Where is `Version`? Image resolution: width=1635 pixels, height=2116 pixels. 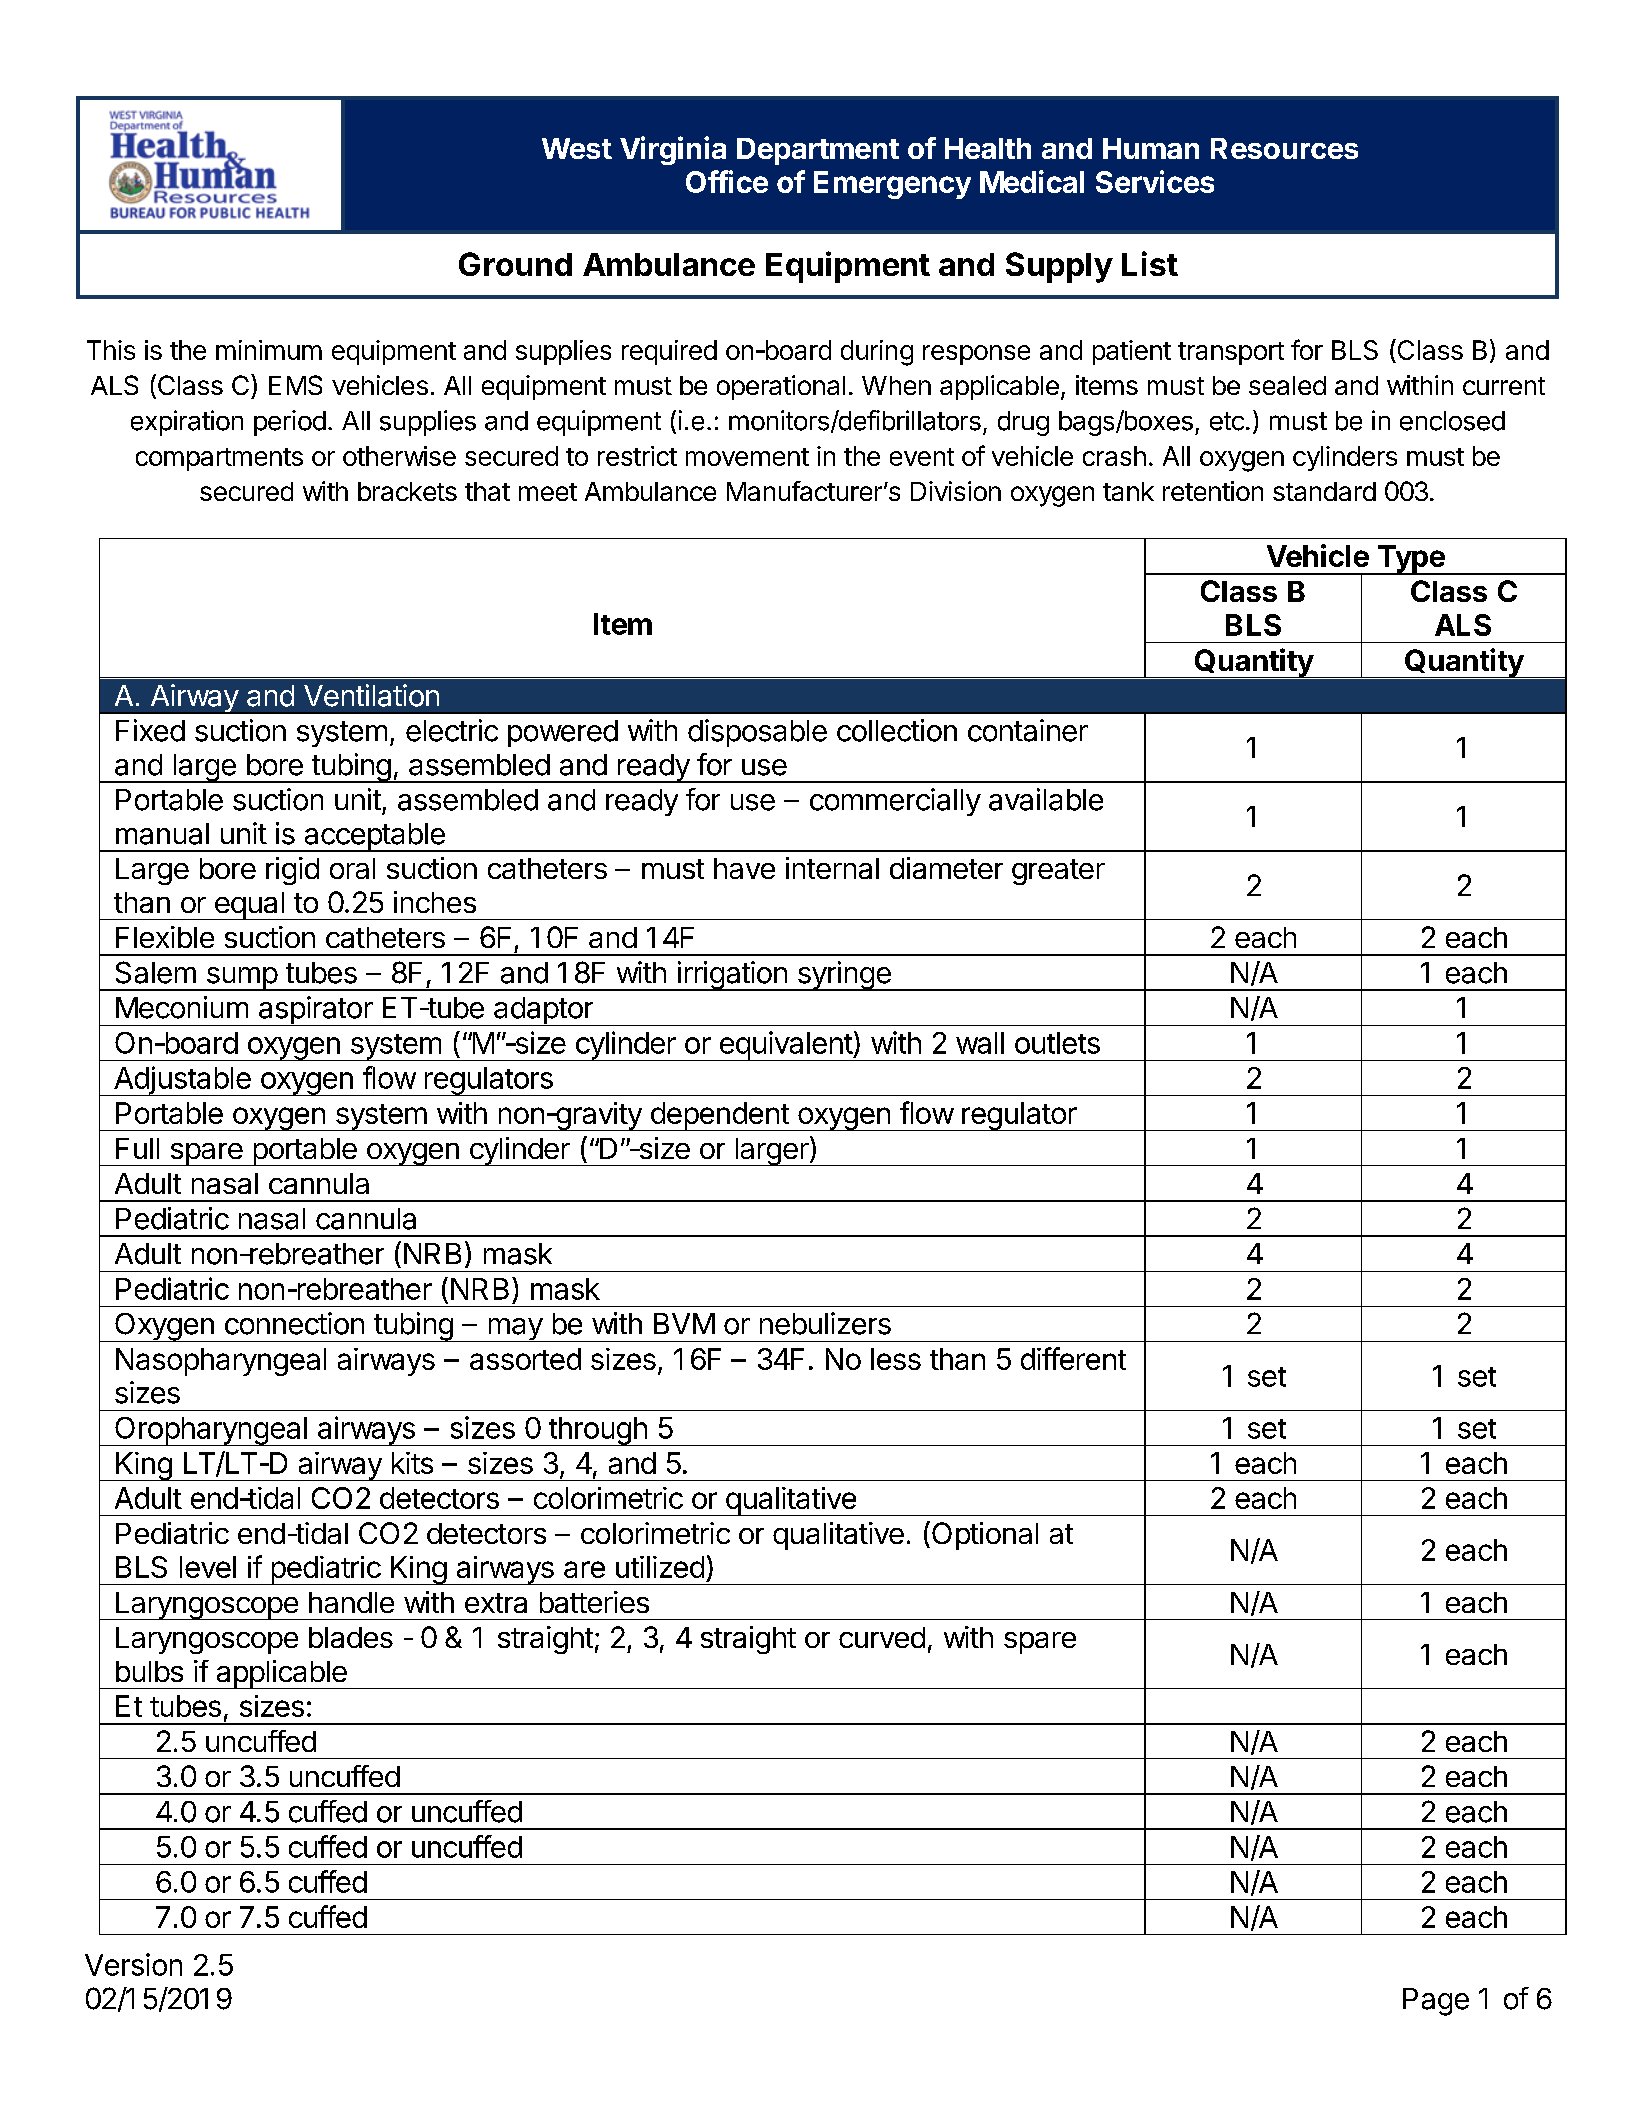
Version is located at coordinates (133, 1964).
